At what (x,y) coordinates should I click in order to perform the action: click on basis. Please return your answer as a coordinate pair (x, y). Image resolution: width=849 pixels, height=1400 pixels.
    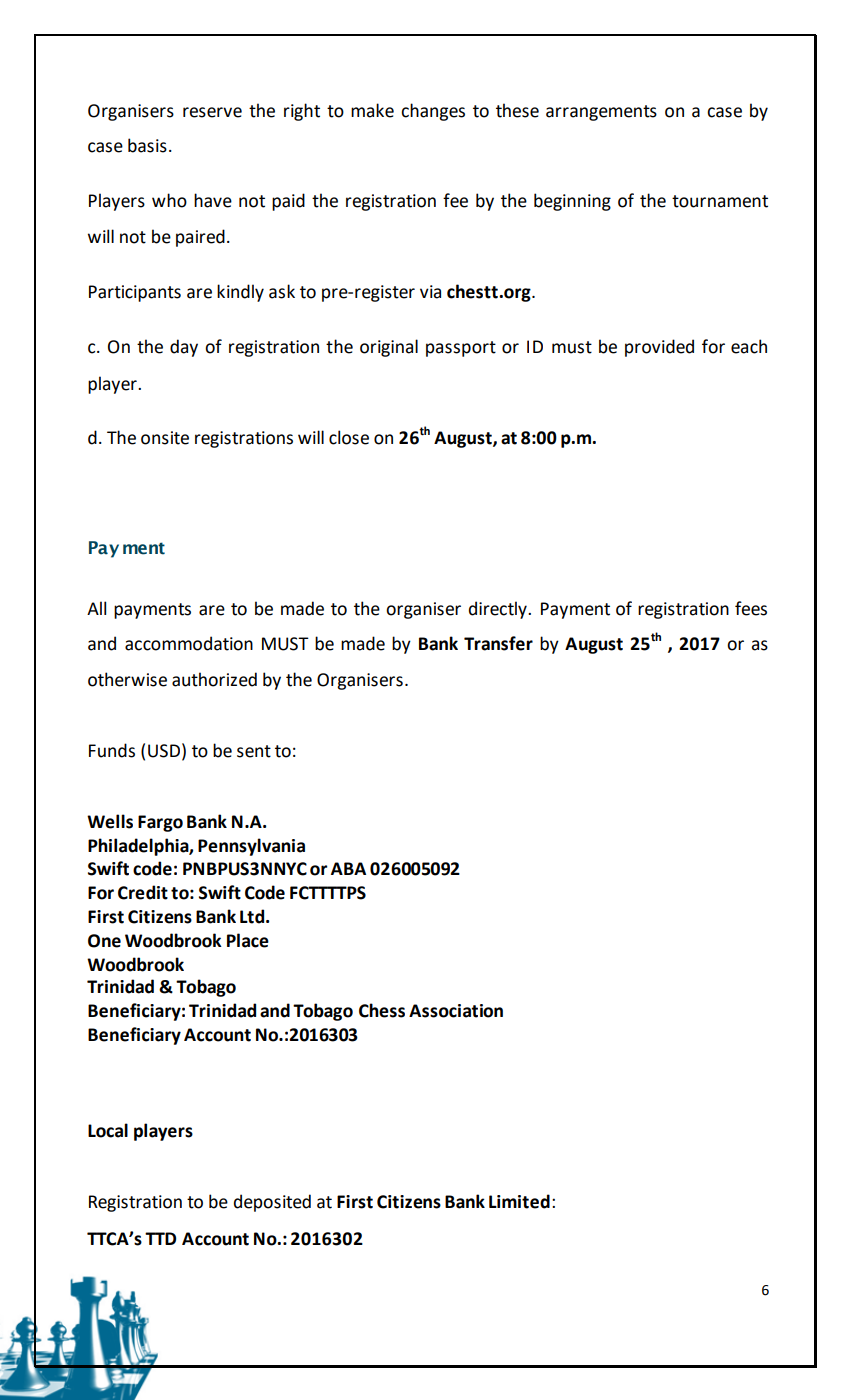
    Looking at the image, I should click on (147, 145).
